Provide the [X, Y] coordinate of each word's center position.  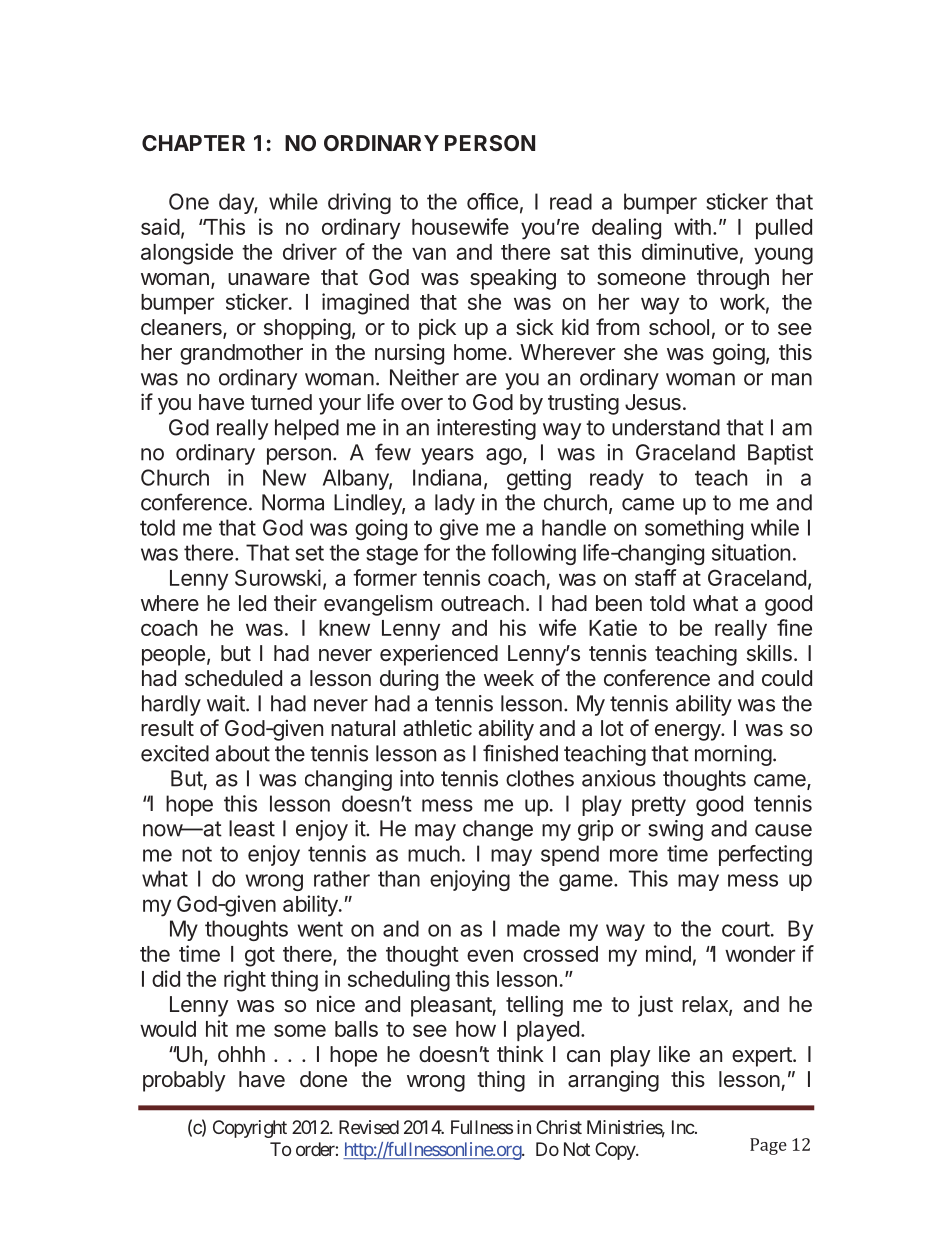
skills [769, 652]
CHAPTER [193, 143]
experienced [439, 655]
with [692, 226]
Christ [559, 1127]
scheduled [233, 678]
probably [184, 1081]
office [492, 201]
